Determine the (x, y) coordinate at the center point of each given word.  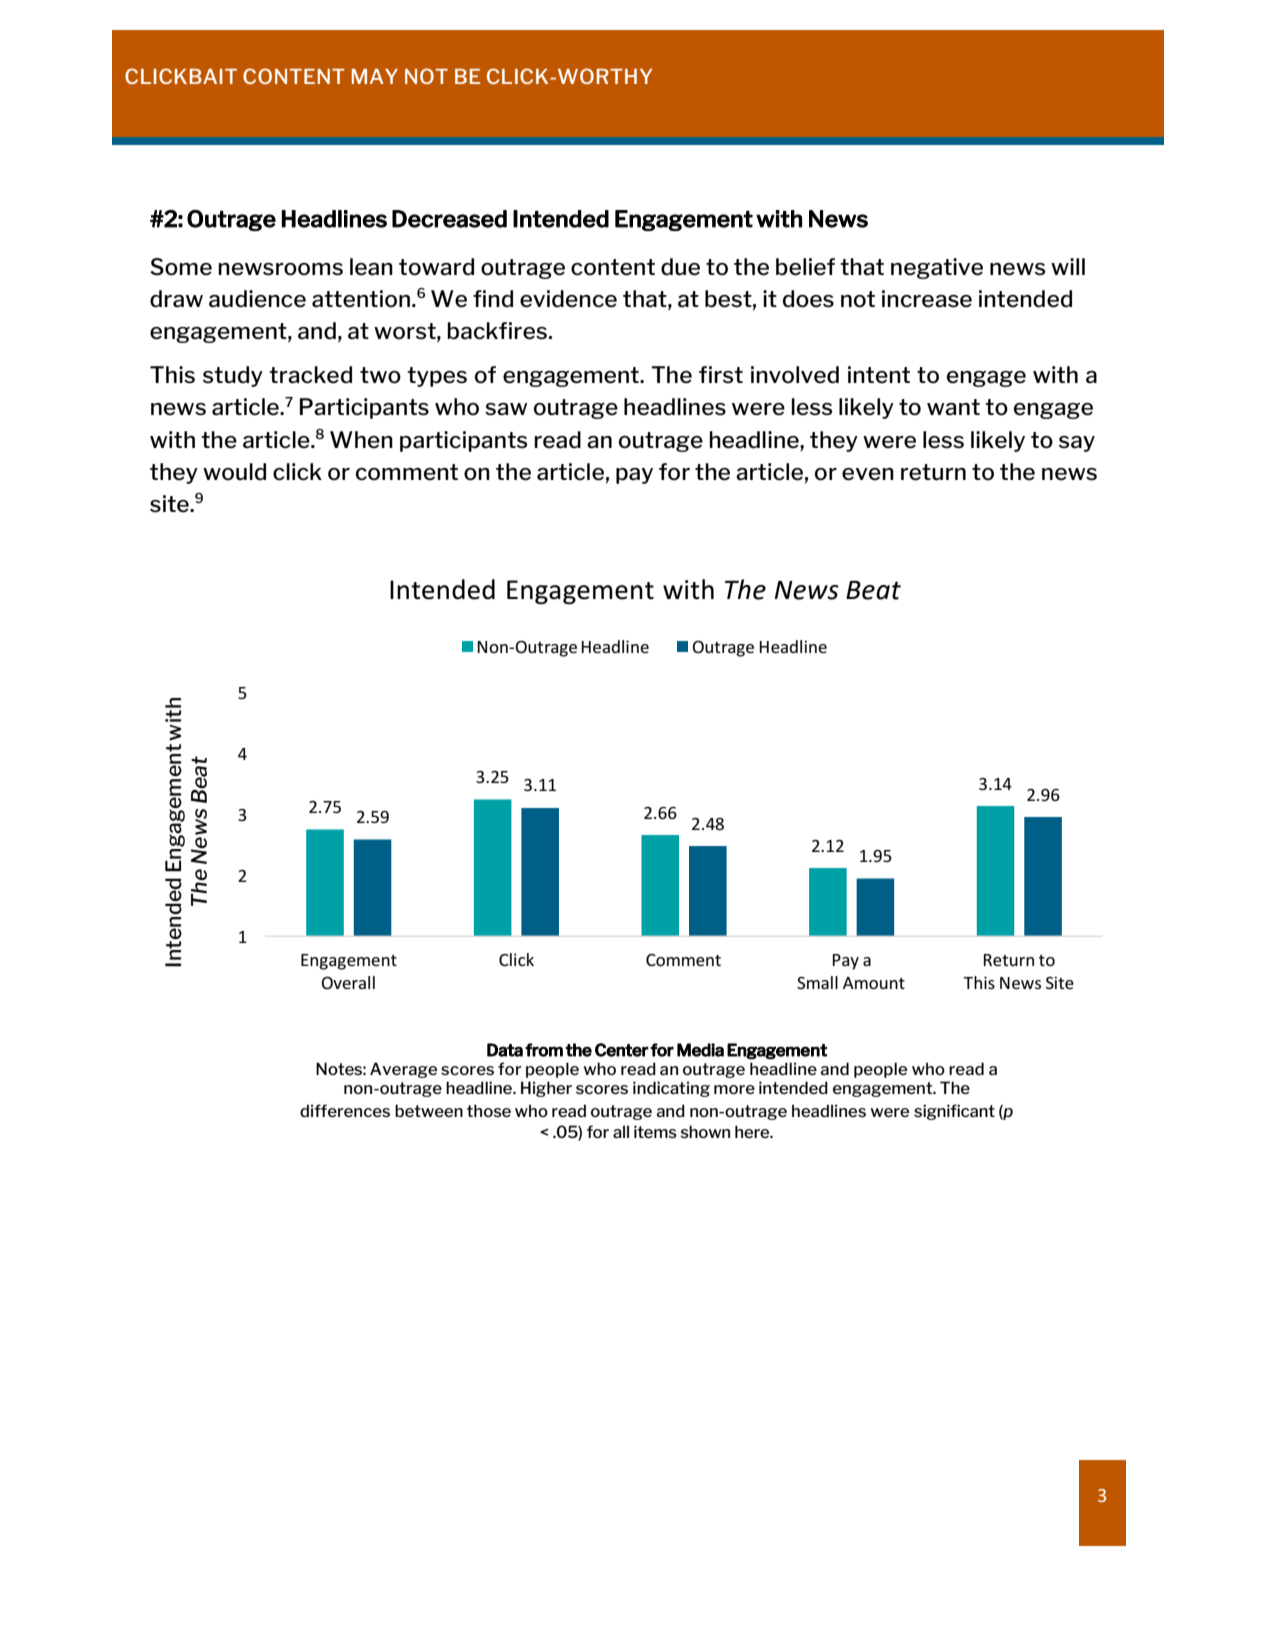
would (234, 472)
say (1077, 444)
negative (937, 268)
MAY (375, 76)
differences (345, 1110)
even (868, 474)
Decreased (449, 219)
